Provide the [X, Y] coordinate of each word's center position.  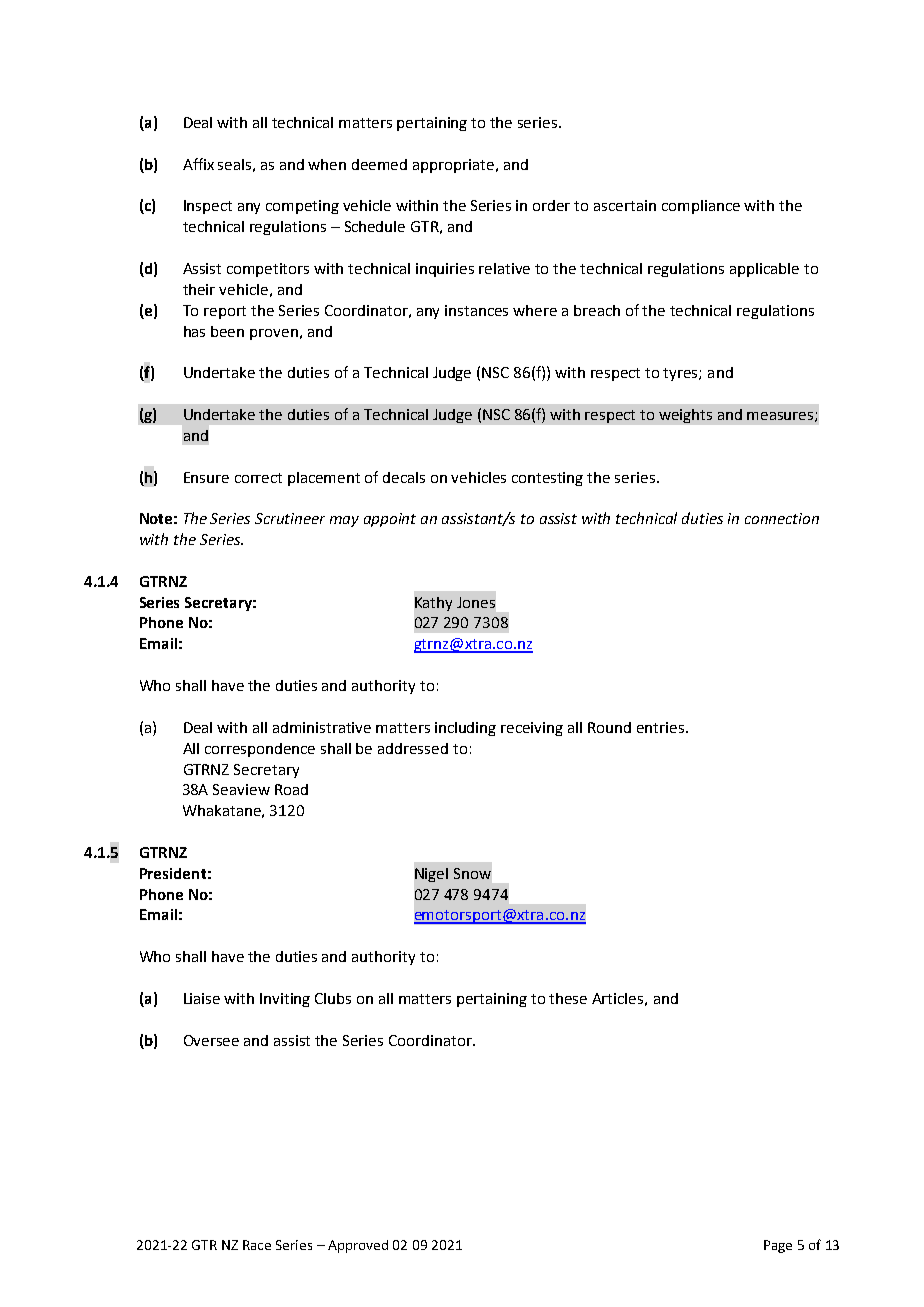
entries [662, 727]
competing [302, 207]
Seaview [241, 789]
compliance [701, 207]
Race [257, 1245]
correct [258, 478]
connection [782, 518]
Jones [476, 602]
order [551, 205]
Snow [472, 873]
